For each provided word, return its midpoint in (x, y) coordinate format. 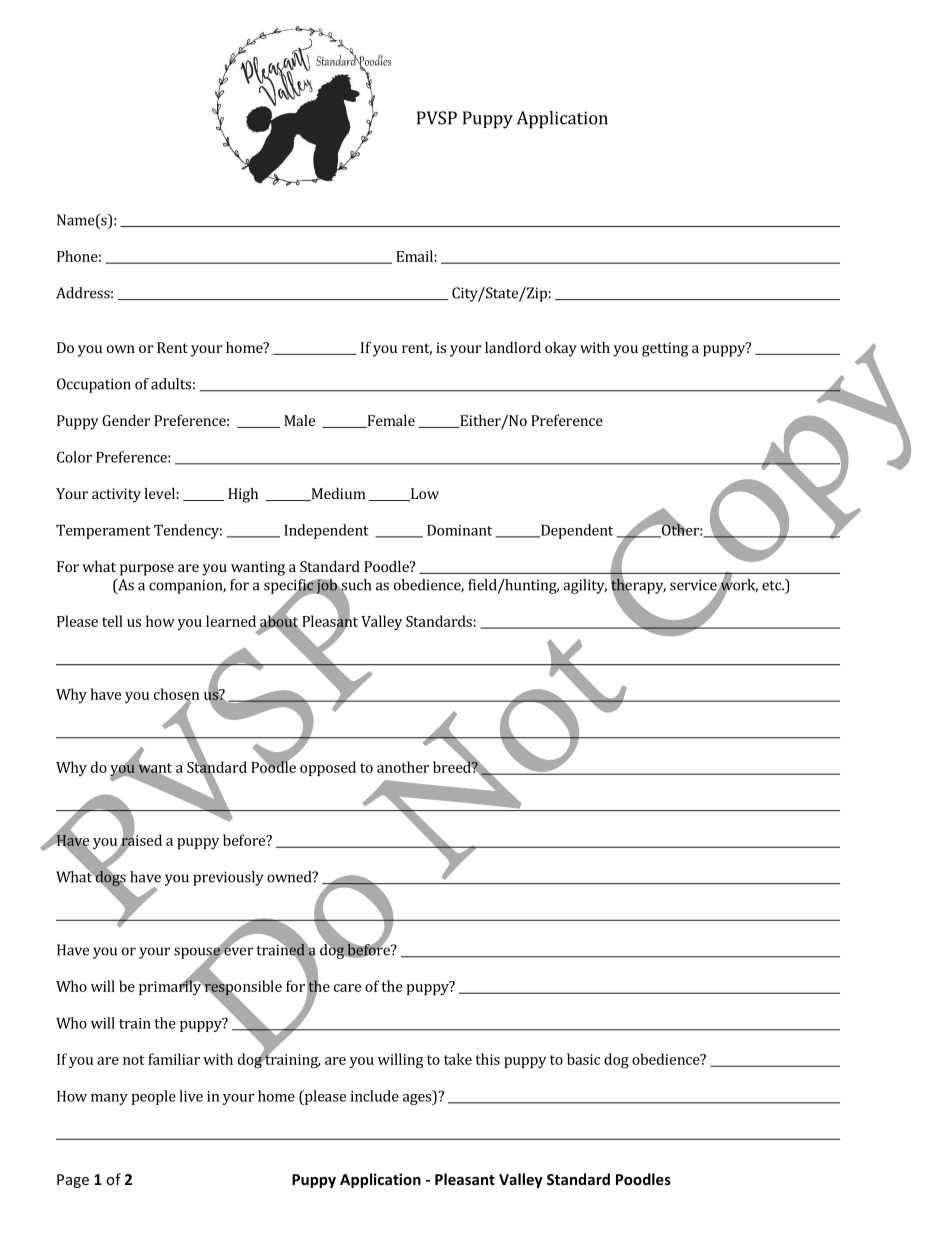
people (153, 1097)
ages (418, 1099)
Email (414, 256)
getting (665, 349)
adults (171, 384)
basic (583, 1059)
